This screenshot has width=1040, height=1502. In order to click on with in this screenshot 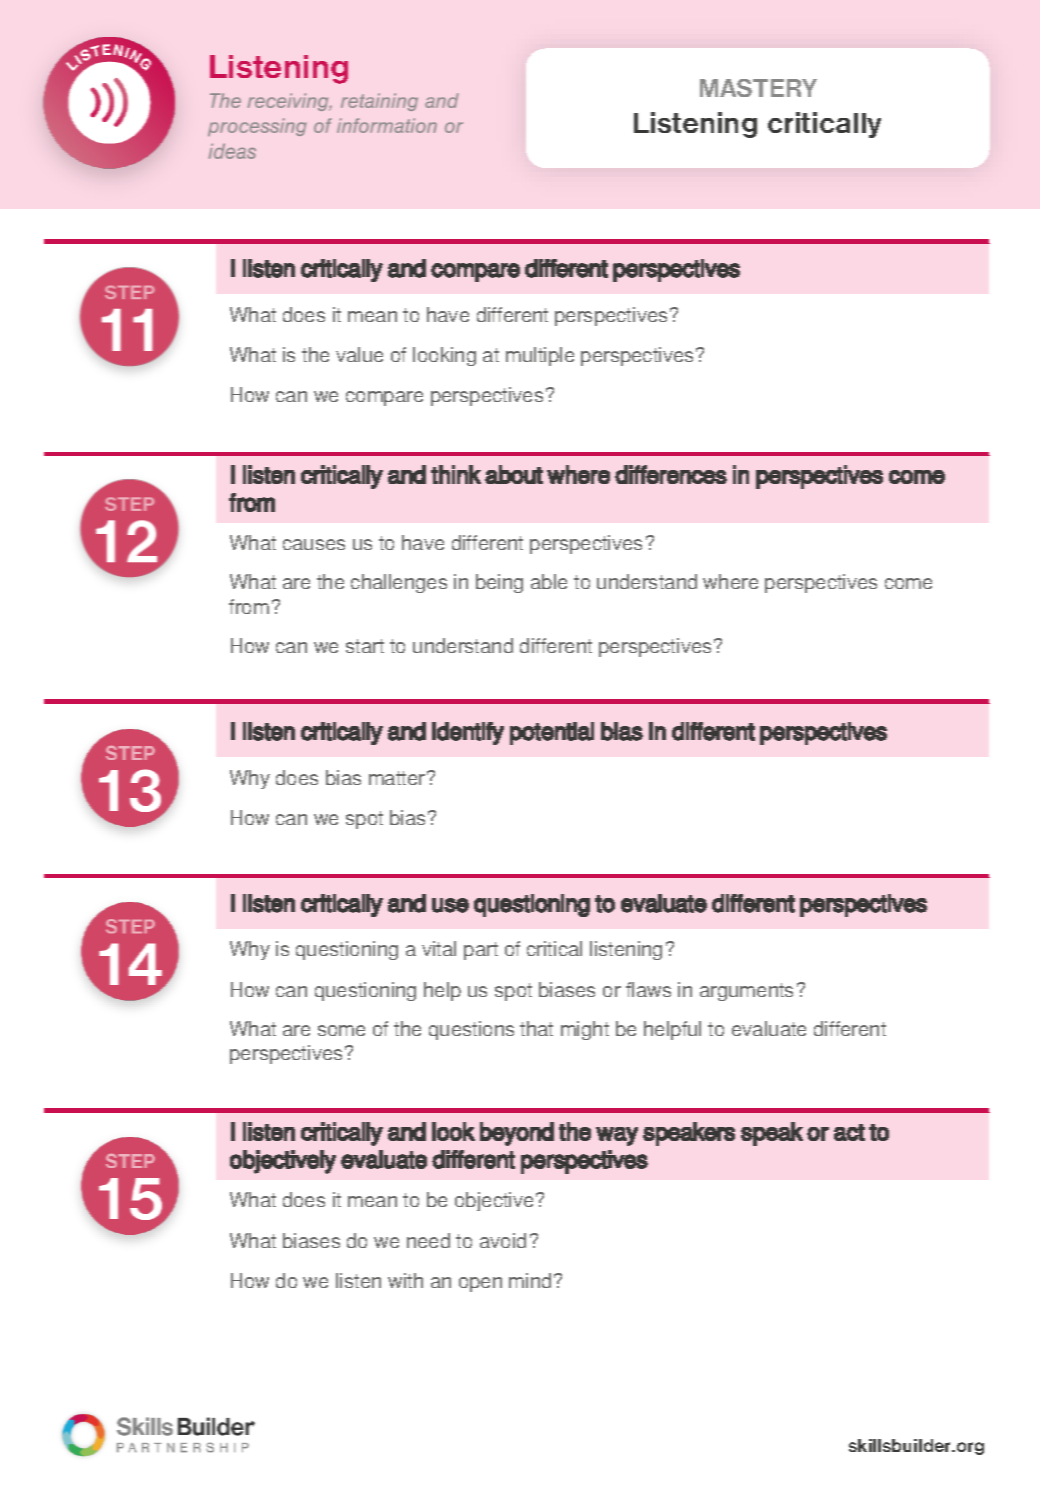, I will do `click(405, 1280)`.
